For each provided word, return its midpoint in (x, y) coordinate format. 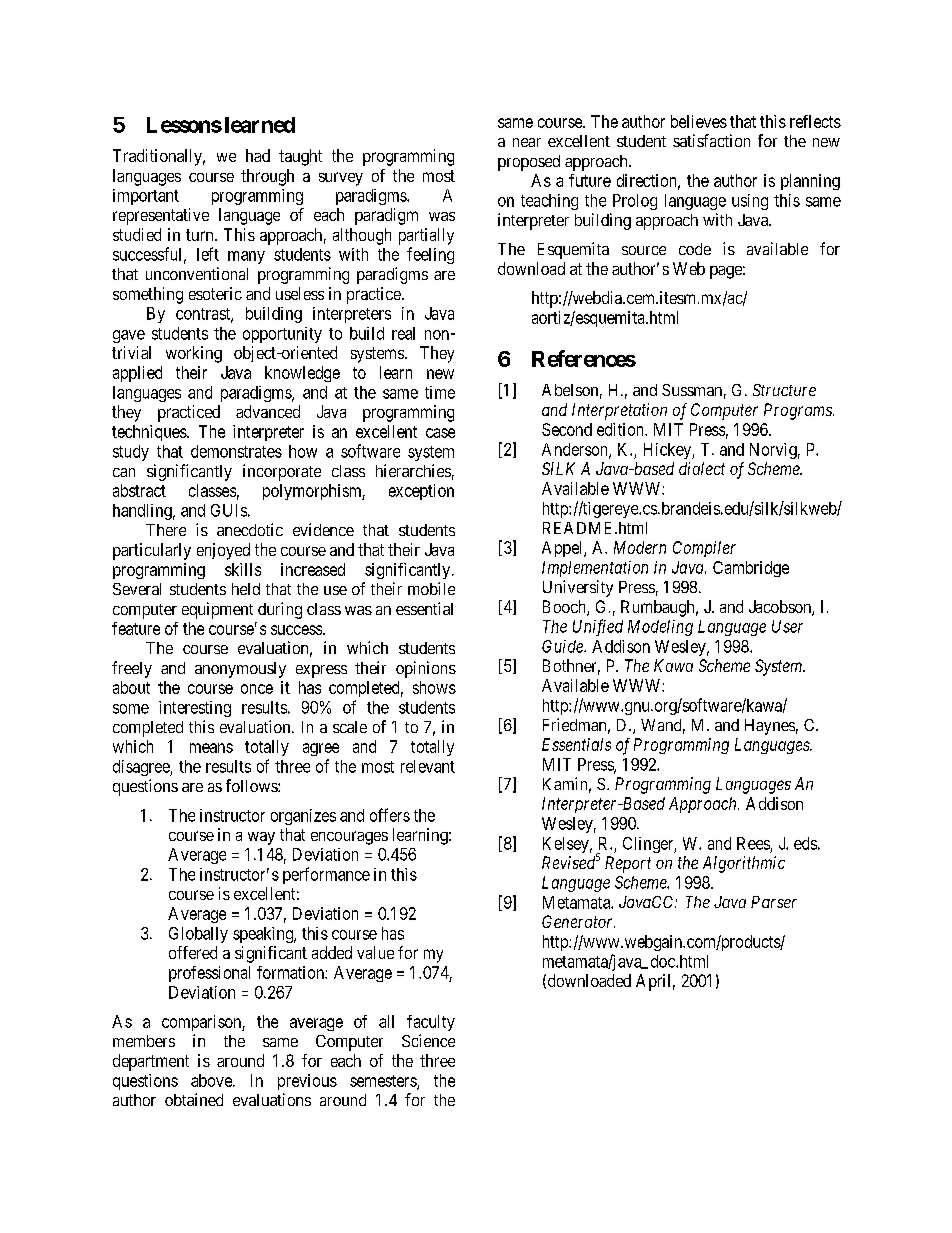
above (212, 1080)
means (211, 748)
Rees (753, 843)
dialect (702, 468)
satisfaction (711, 140)
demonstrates (236, 451)
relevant (428, 766)
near (527, 142)
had (258, 155)
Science (428, 1040)
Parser (774, 902)
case (440, 433)
